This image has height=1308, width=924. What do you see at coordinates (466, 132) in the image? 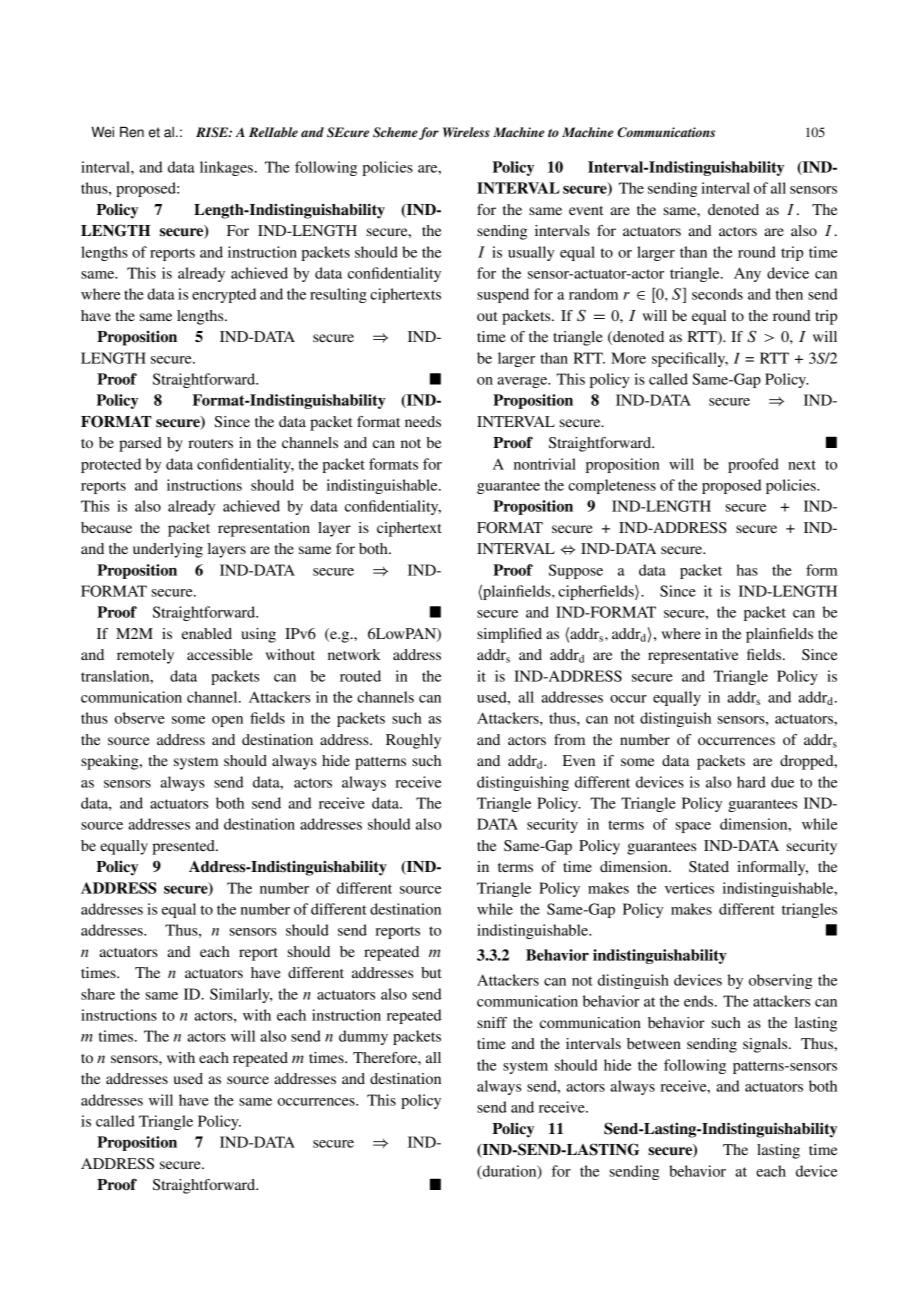
I see `Wireless` at bounding box center [466, 132].
